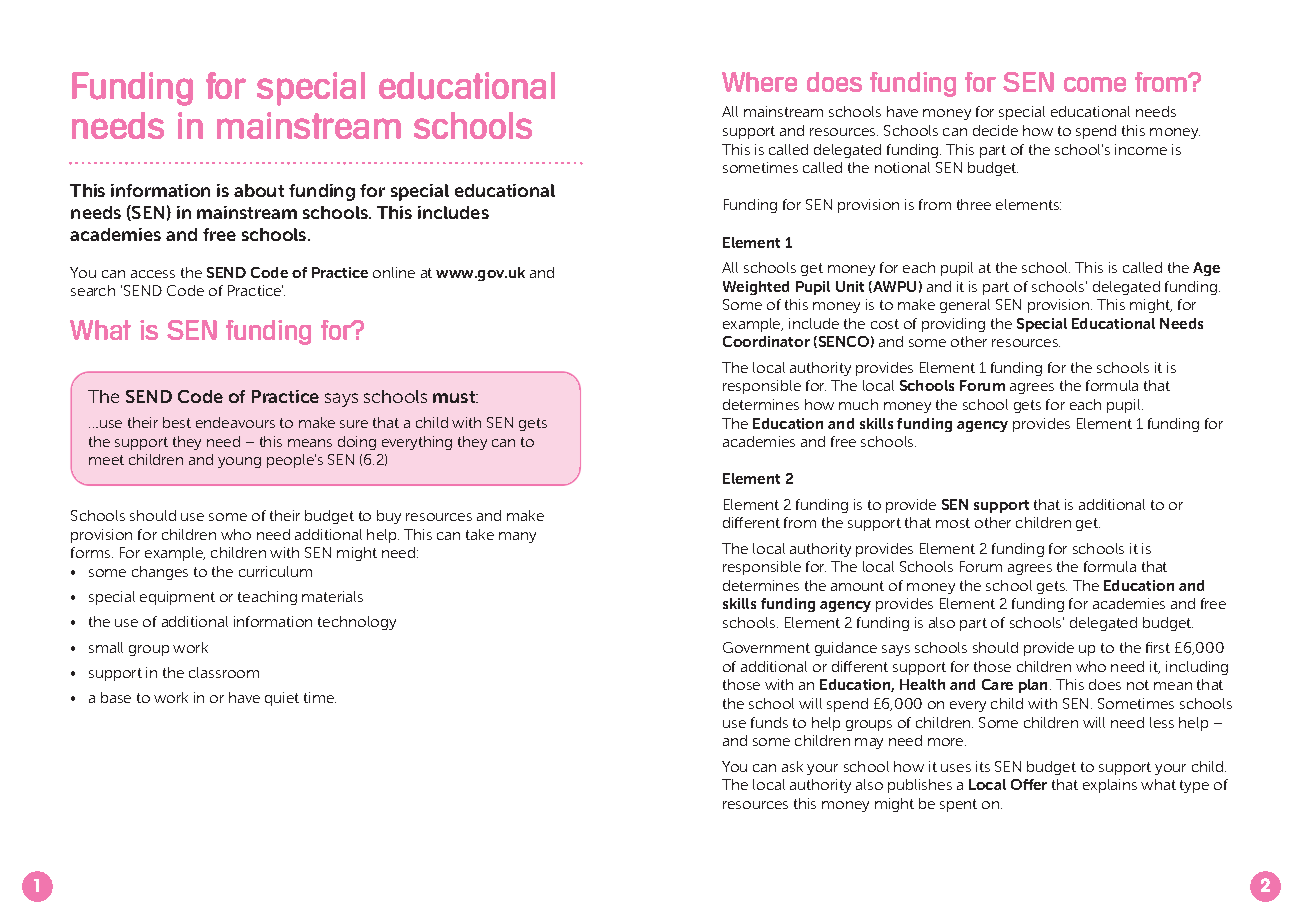  Describe the element at coordinates (282, 699) in the page. I see `quiet` at that location.
